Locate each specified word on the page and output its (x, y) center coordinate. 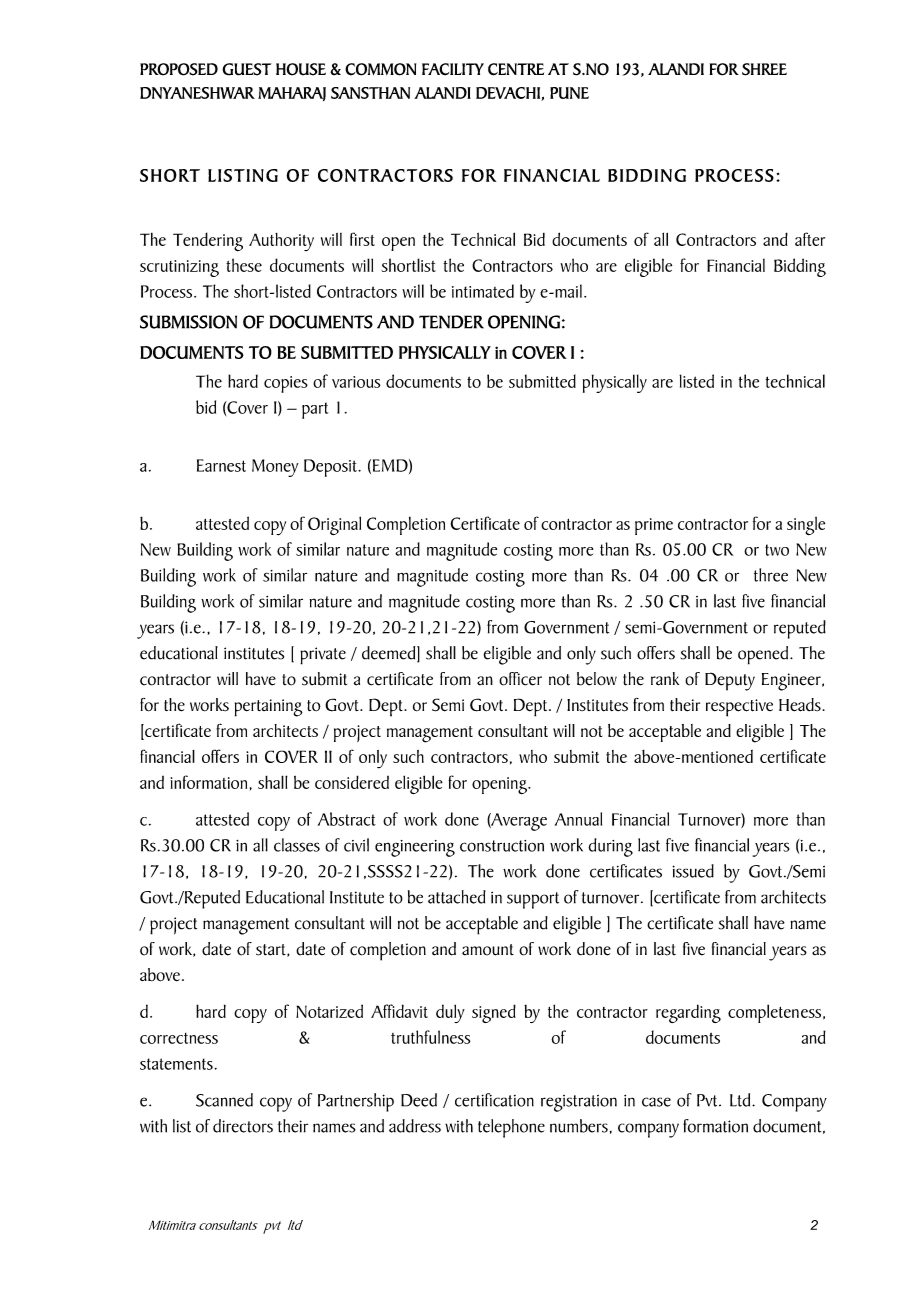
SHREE (764, 69)
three (771, 575)
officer (520, 679)
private (323, 656)
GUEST (246, 69)
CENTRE (516, 69)
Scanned (224, 1100)
